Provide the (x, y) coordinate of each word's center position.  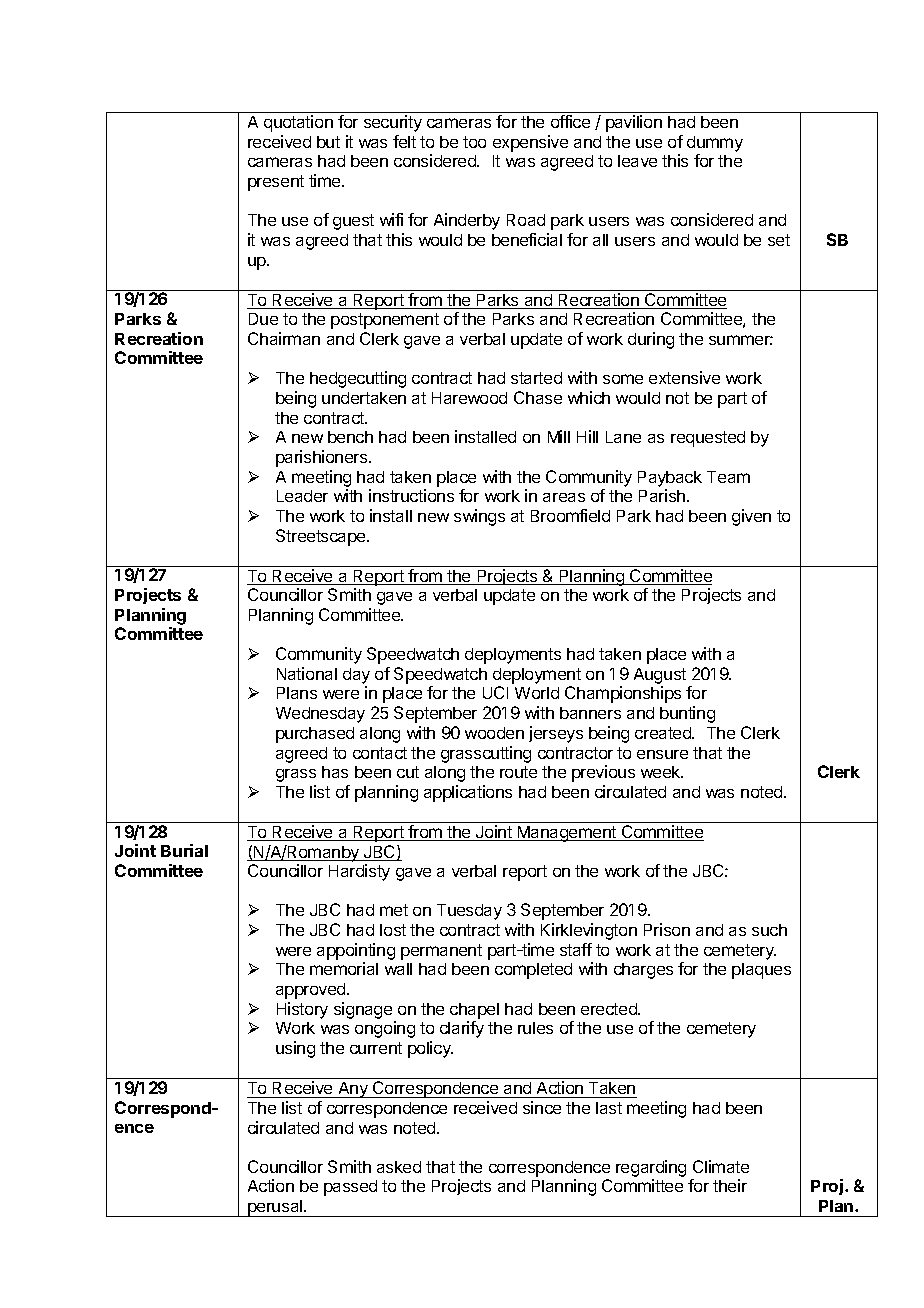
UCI (495, 692)
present (276, 183)
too (474, 142)
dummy (715, 144)
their (730, 1185)
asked (399, 1167)
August (660, 677)
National (307, 673)
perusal (275, 1208)
